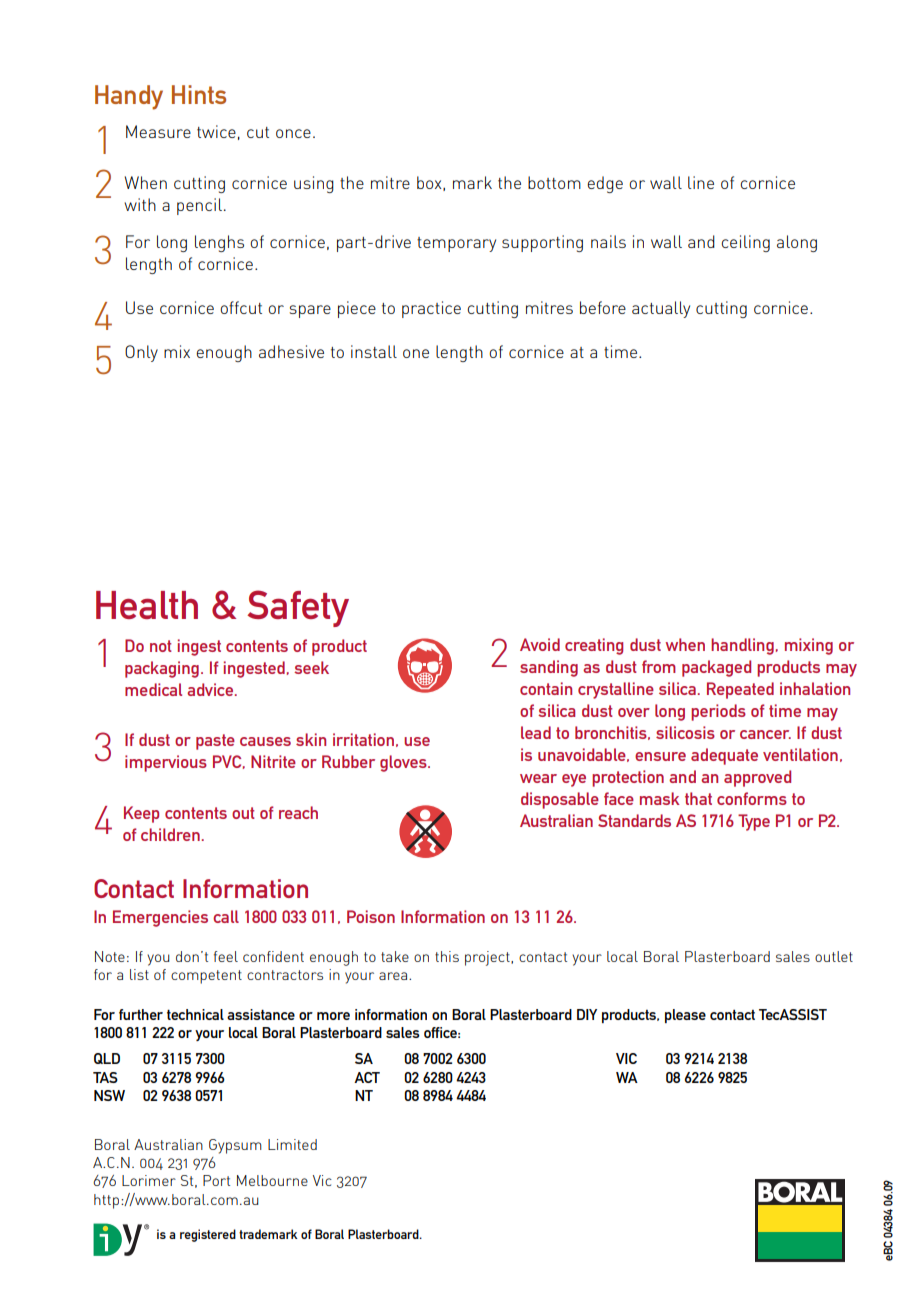 The height and width of the screenshot is (1308, 924). What do you see at coordinates (554, 182) in the screenshot?
I see `bottom` at bounding box center [554, 182].
